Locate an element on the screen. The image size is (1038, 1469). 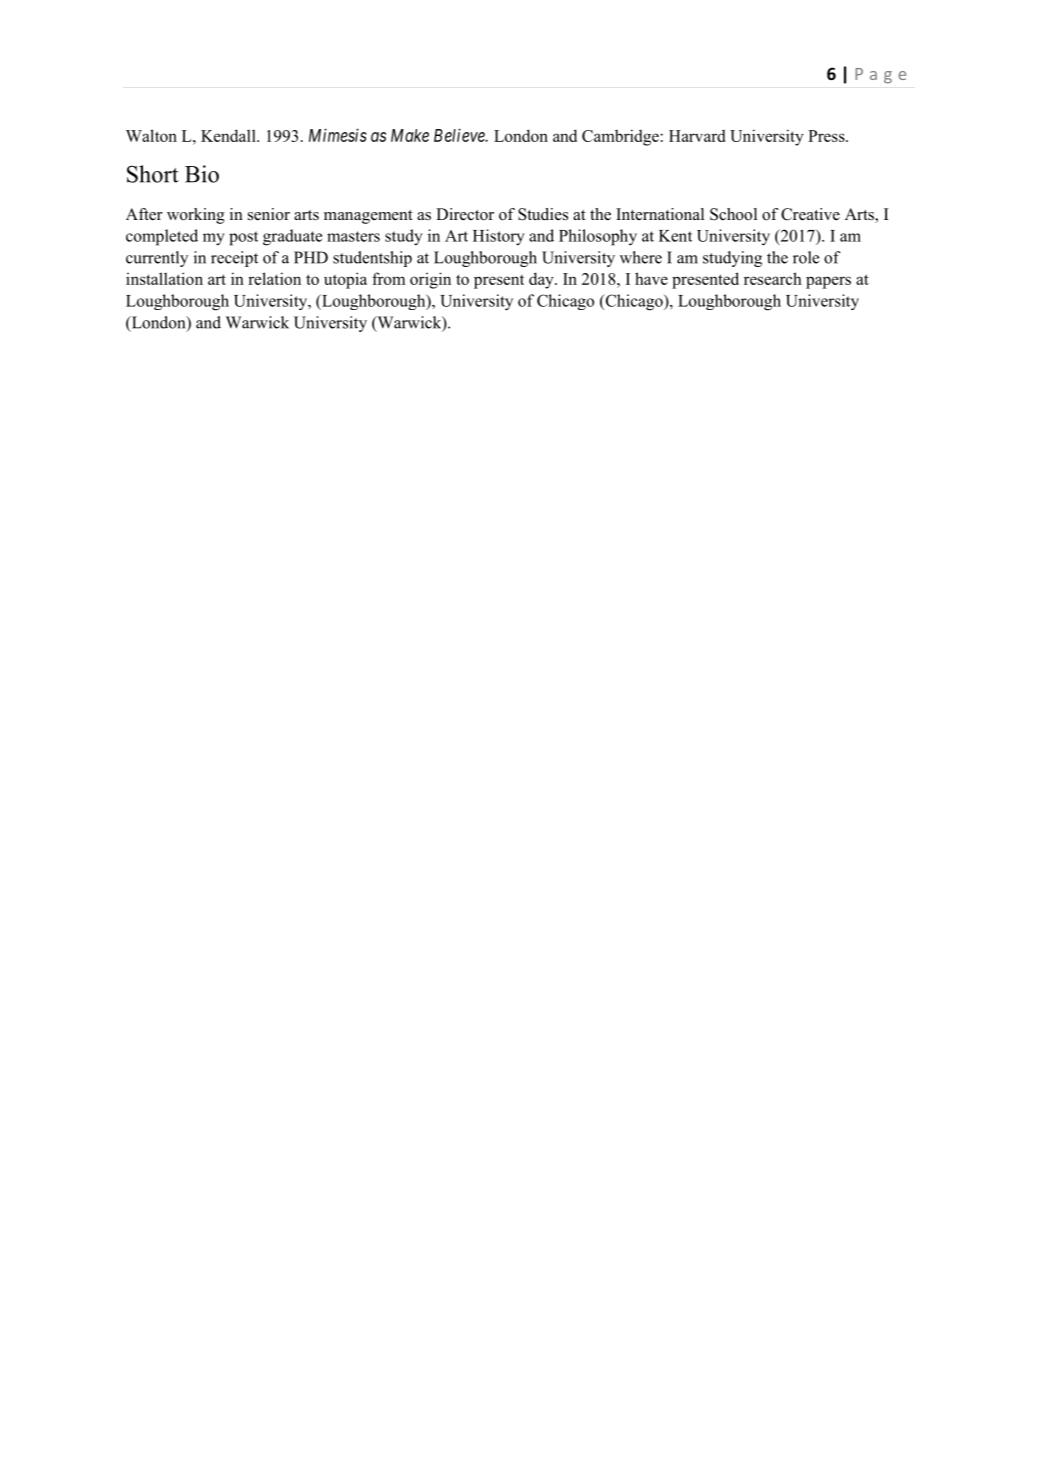
Press is located at coordinates (827, 136).
